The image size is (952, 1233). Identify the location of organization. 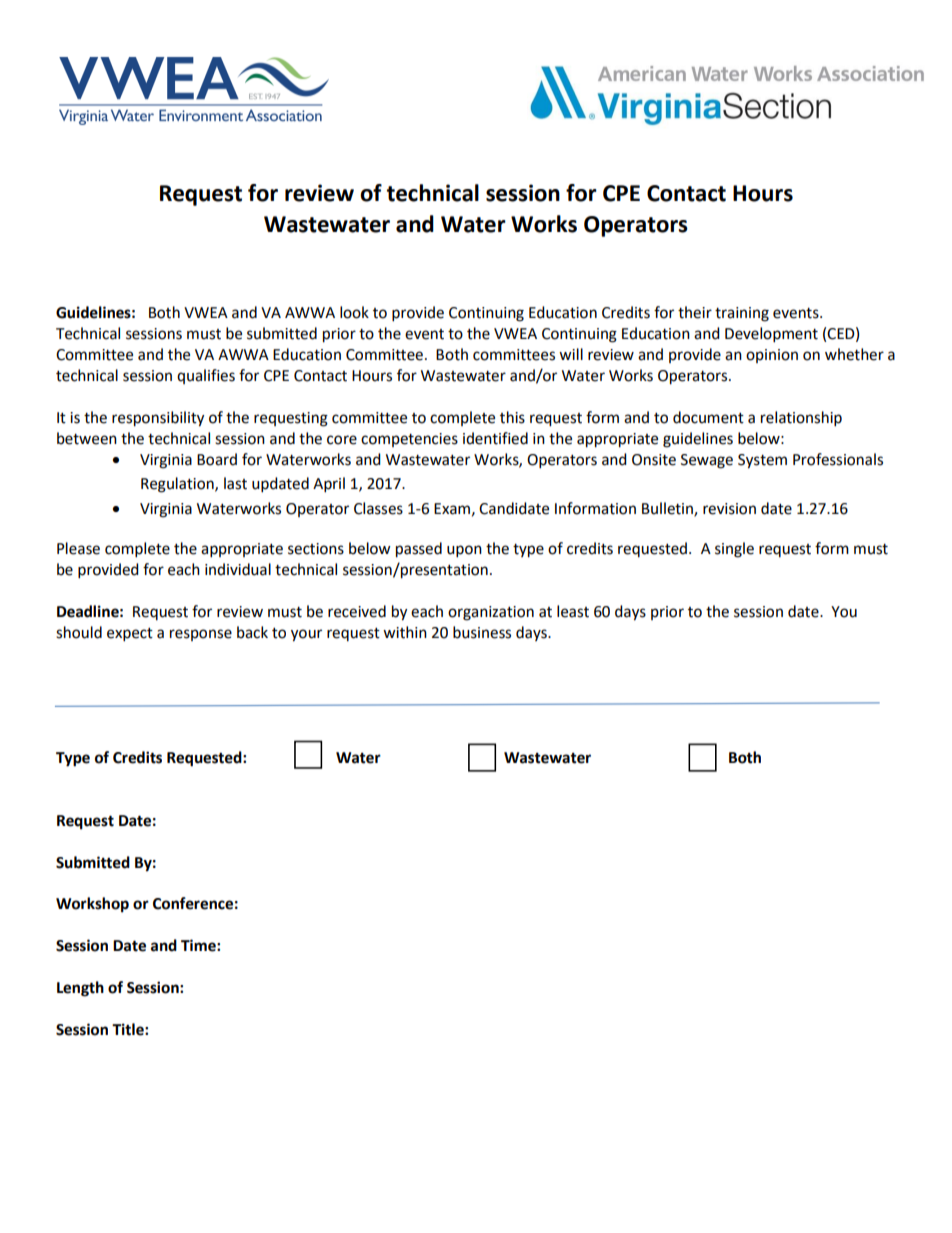
(491, 613).
